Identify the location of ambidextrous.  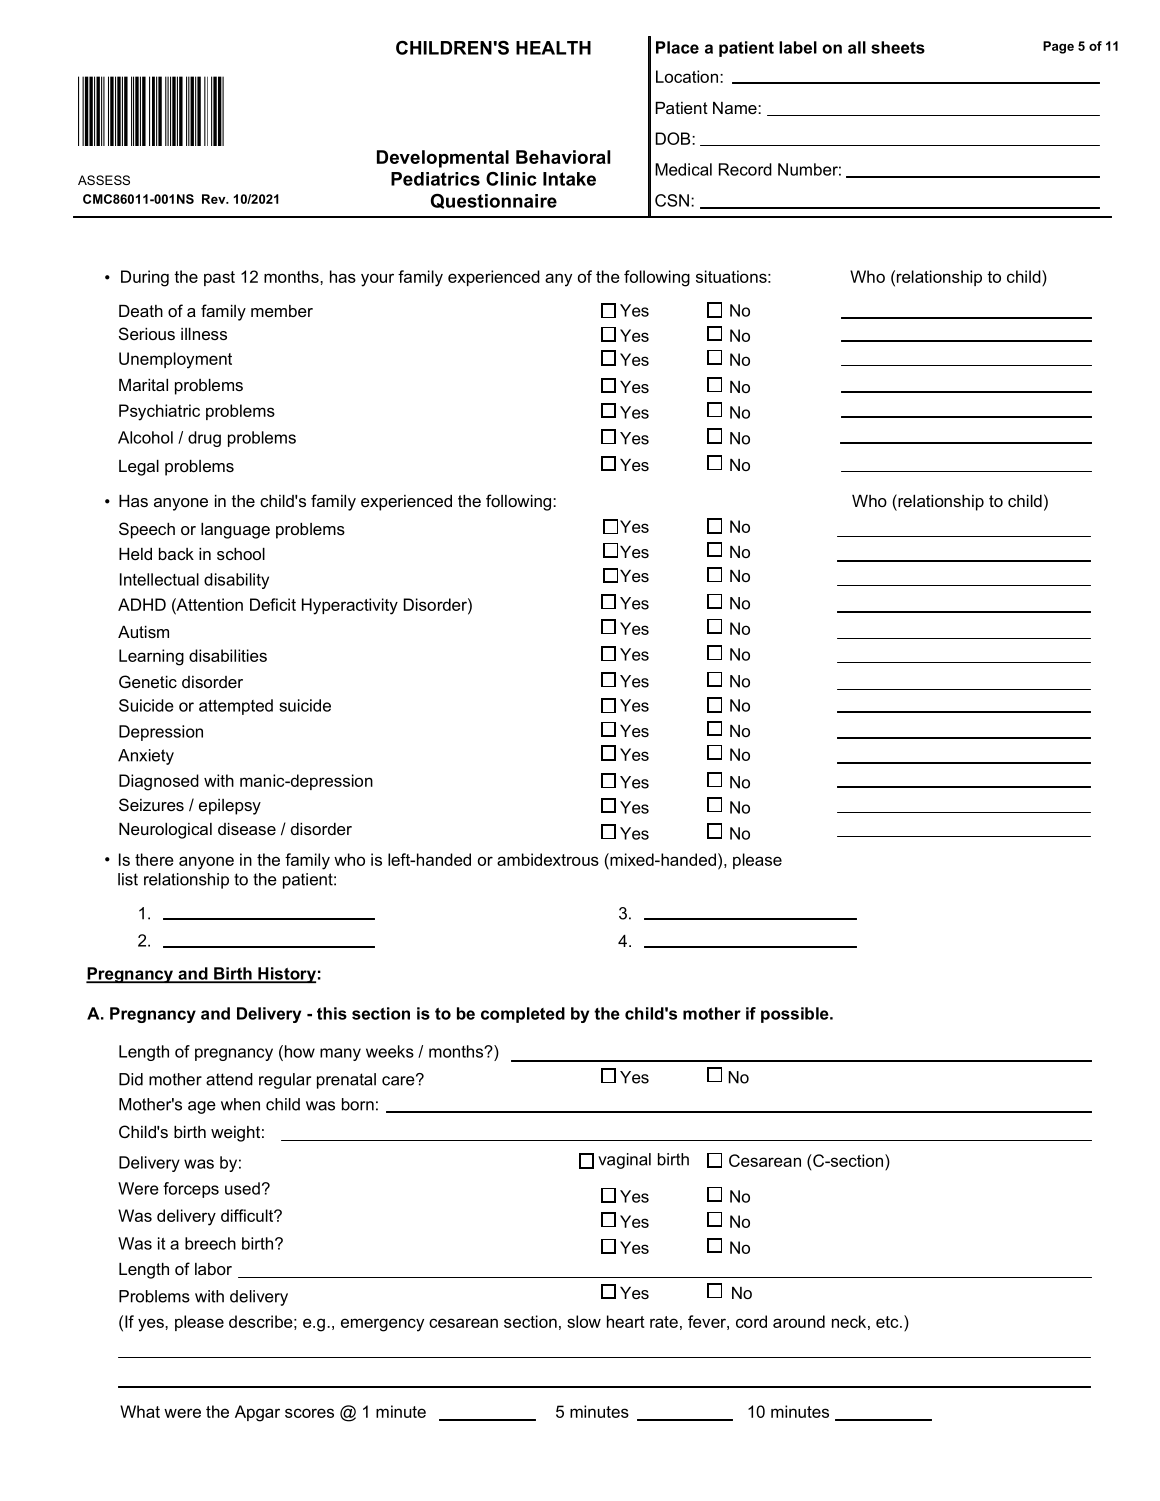
(548, 859).
